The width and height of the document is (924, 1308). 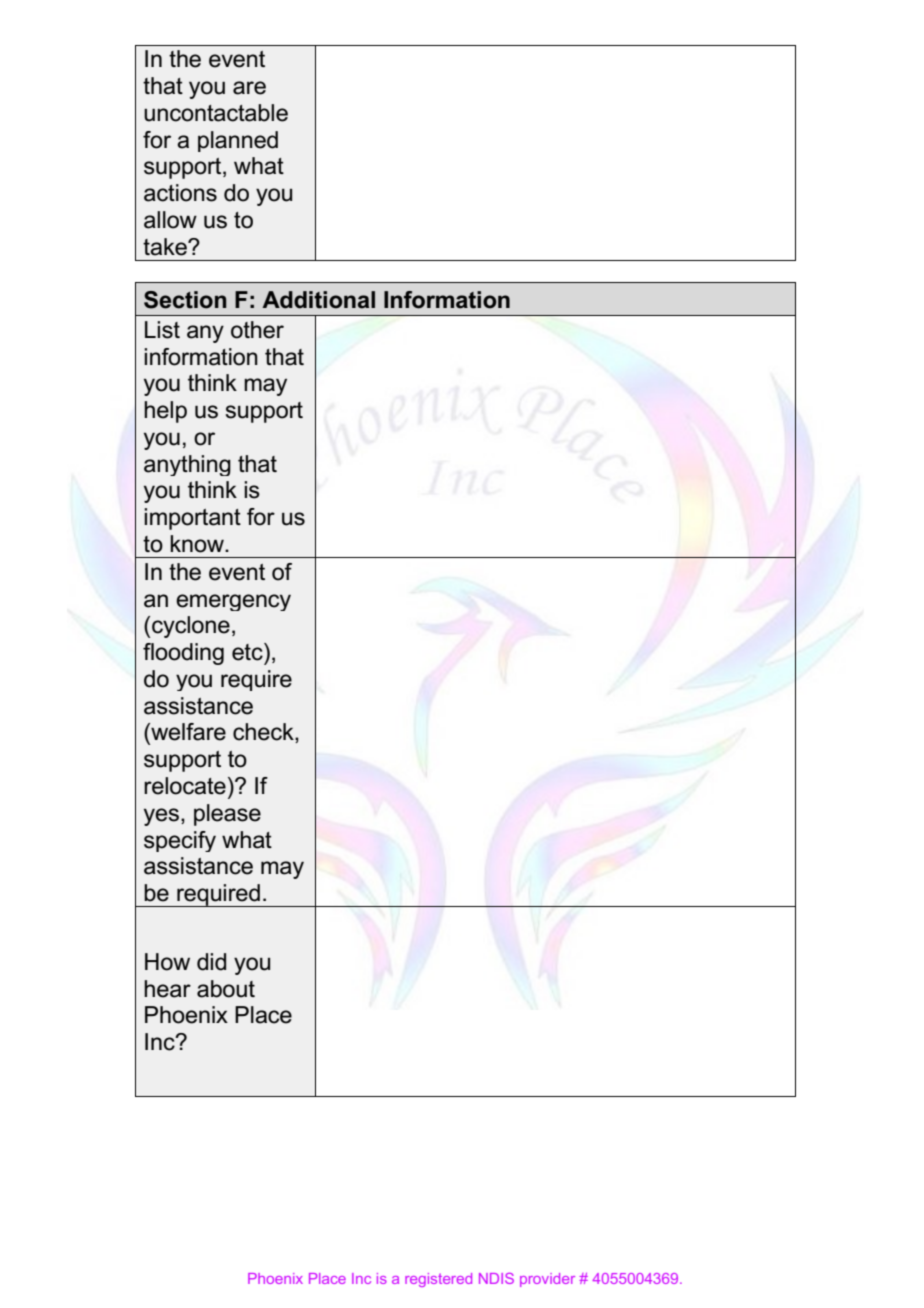 I want to click on etc, so click(x=248, y=652).
